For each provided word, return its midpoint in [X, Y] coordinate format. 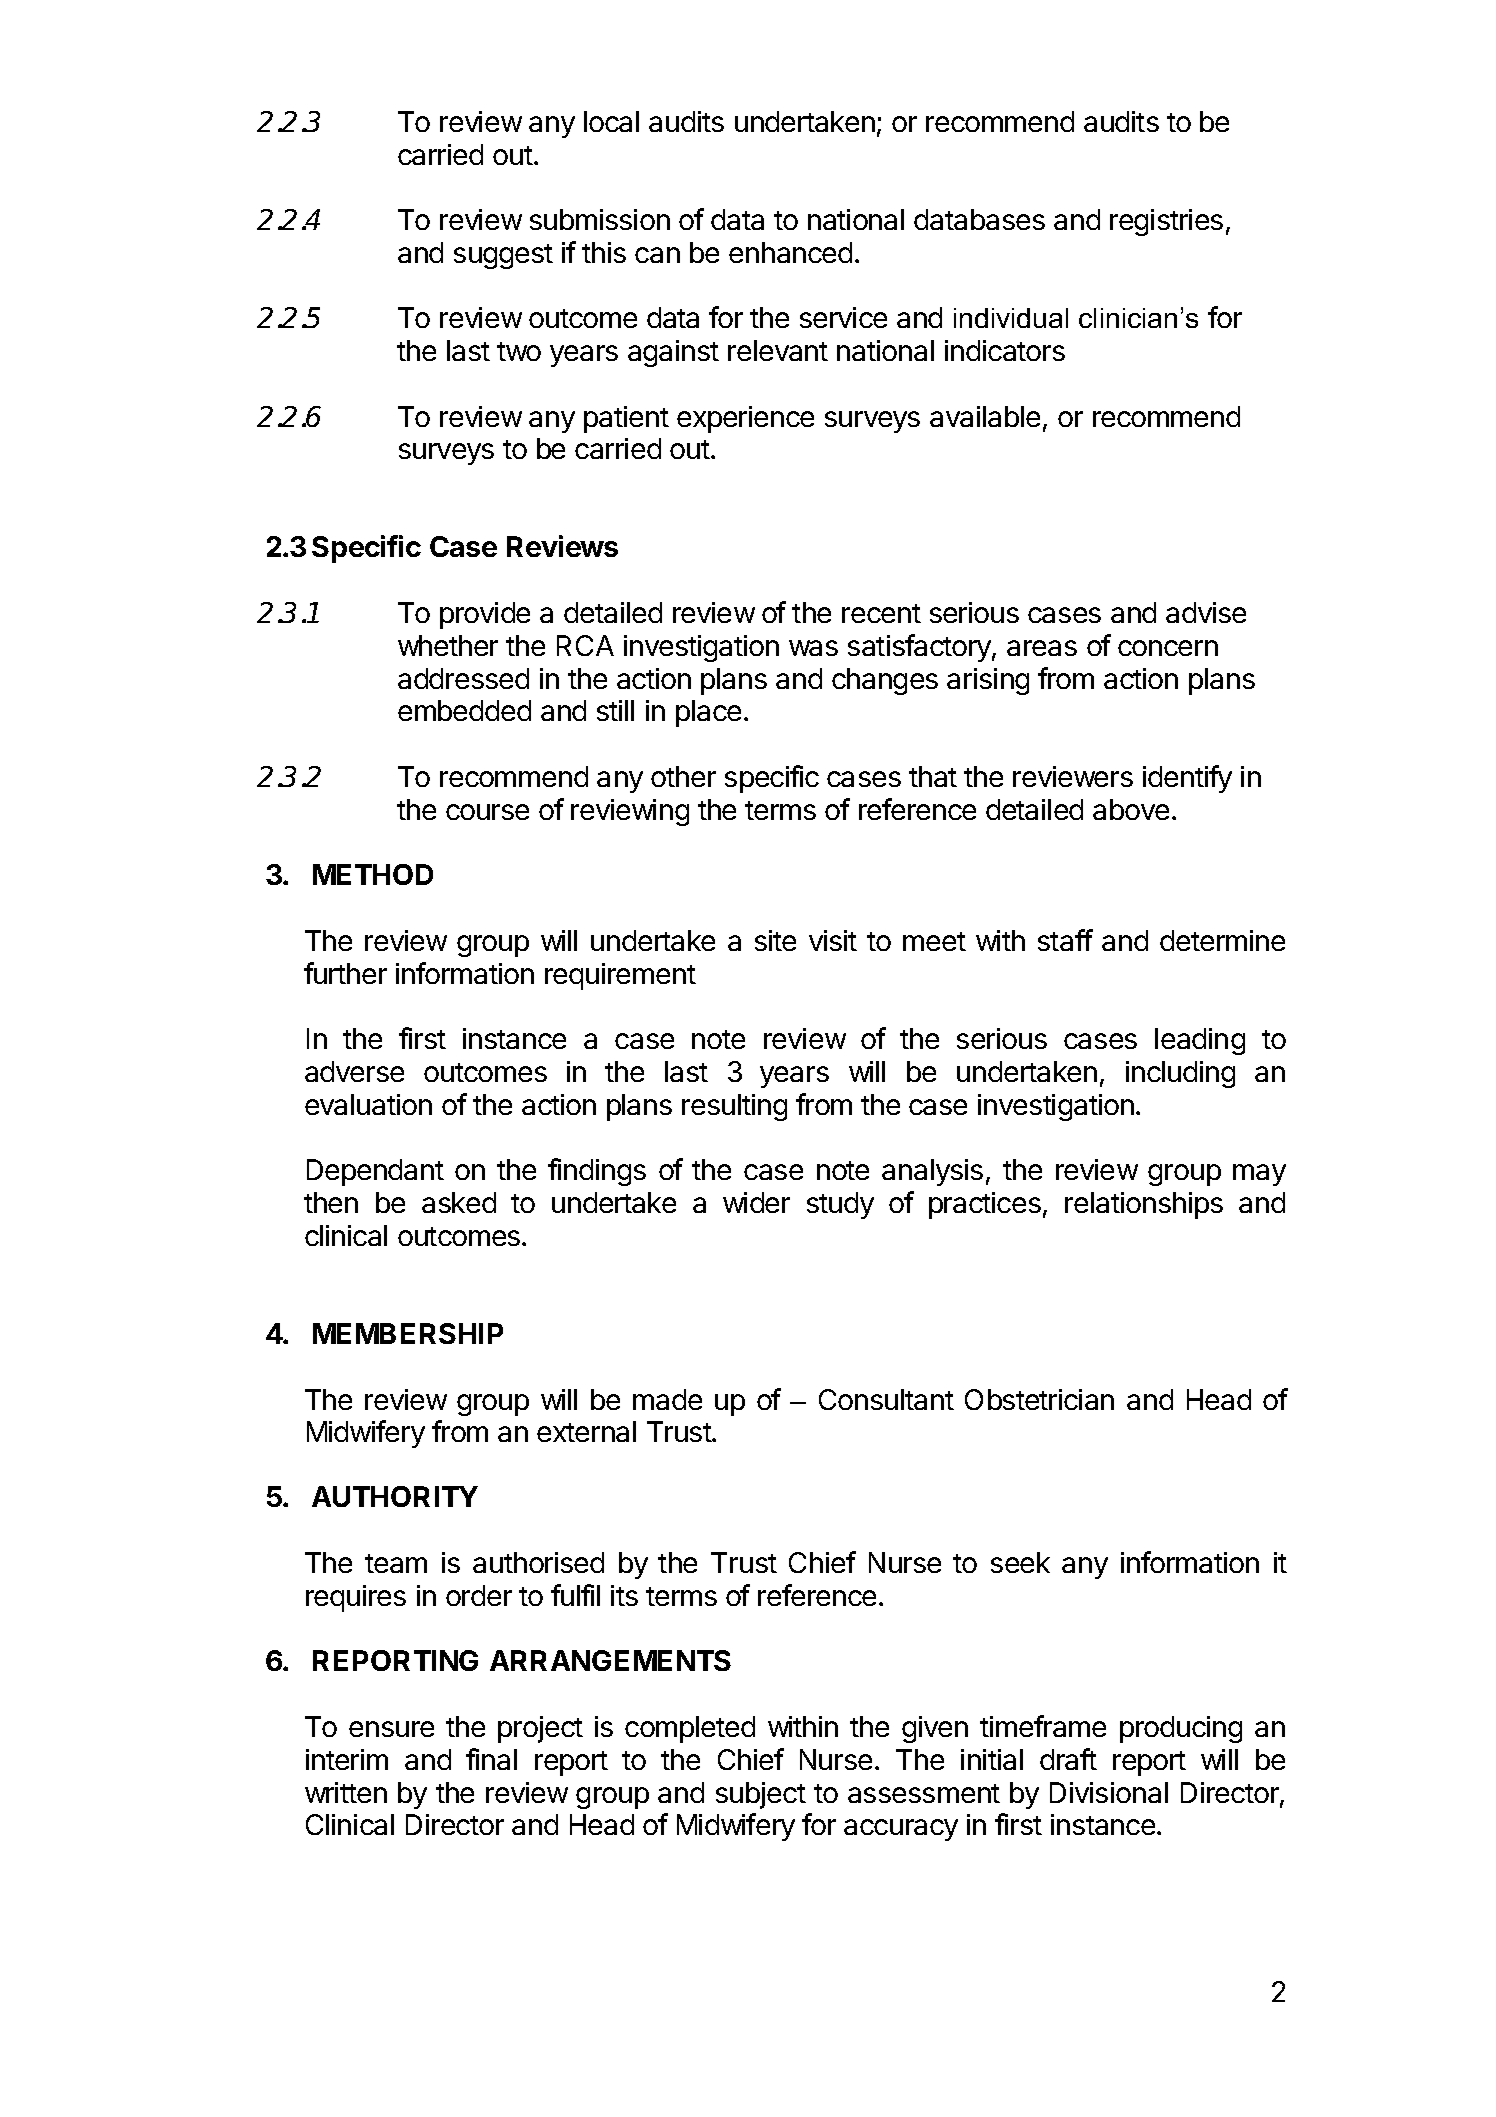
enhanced [790, 252]
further [345, 973]
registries [1166, 222]
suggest [503, 256]
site [775, 940]
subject [761, 1795]
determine [1222, 940]
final [491, 1759]
